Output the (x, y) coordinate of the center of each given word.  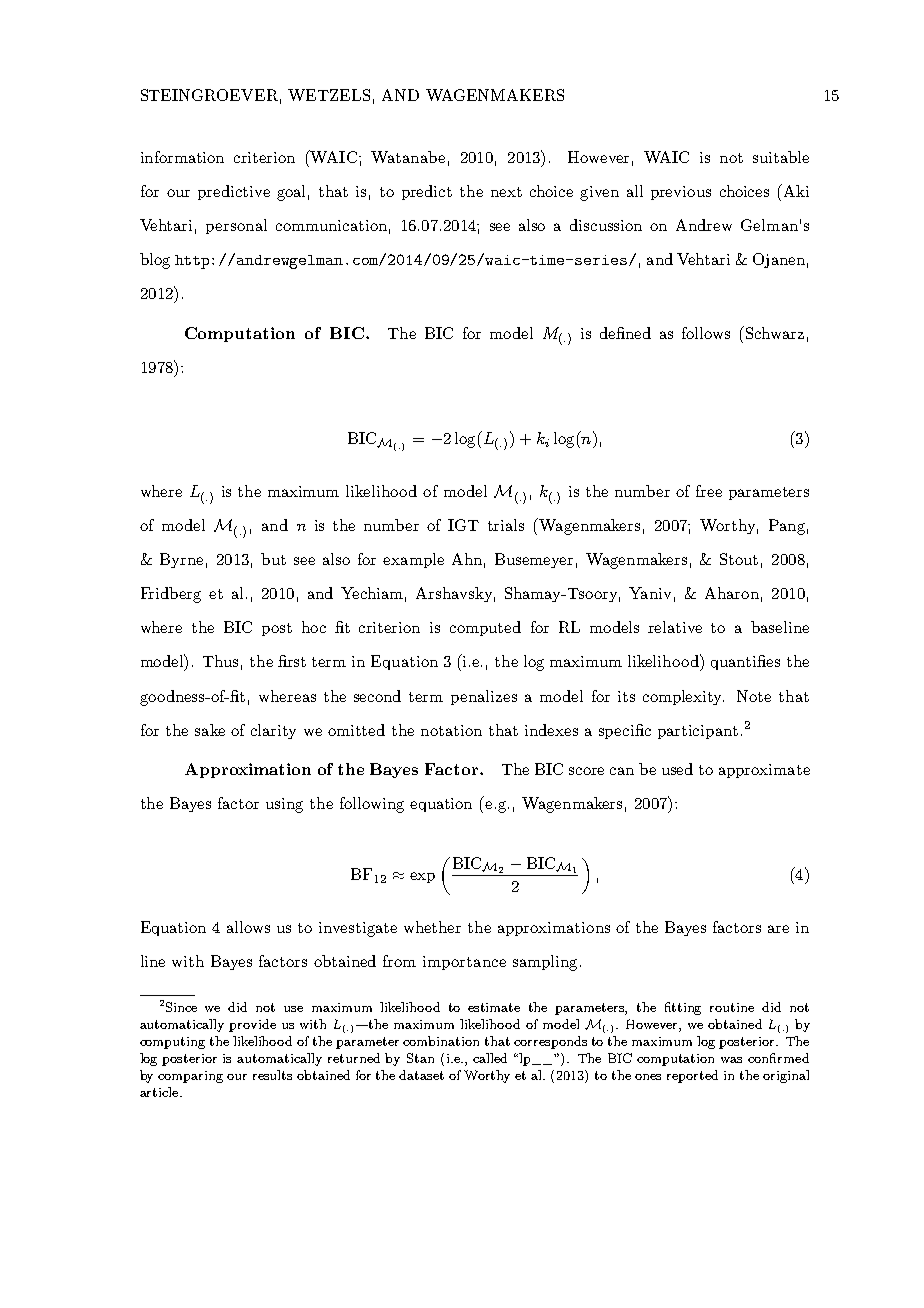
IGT (463, 525)
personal (236, 226)
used (677, 769)
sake (210, 730)
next (506, 192)
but (273, 559)
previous (681, 193)
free (709, 491)
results (272, 1075)
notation (451, 730)
